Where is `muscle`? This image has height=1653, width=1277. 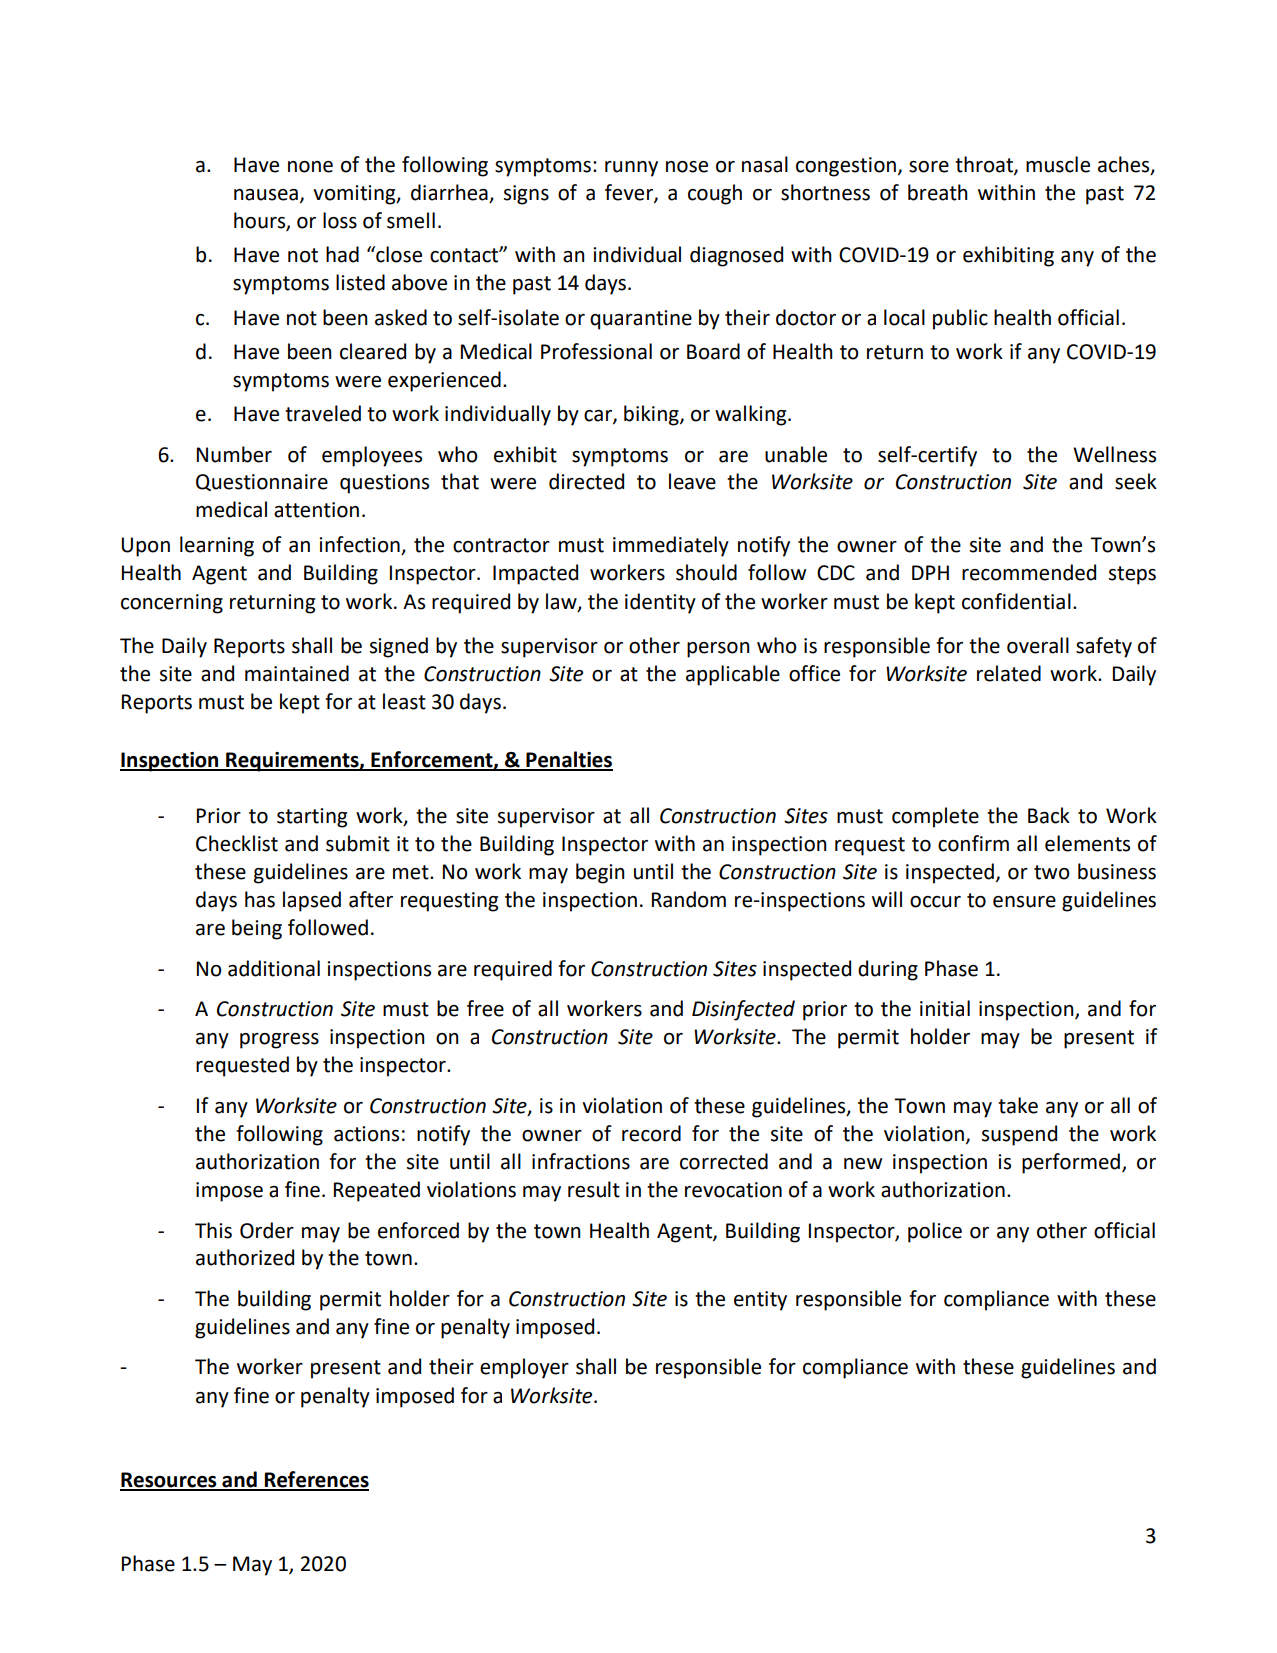
muscle is located at coordinates (1058, 164).
